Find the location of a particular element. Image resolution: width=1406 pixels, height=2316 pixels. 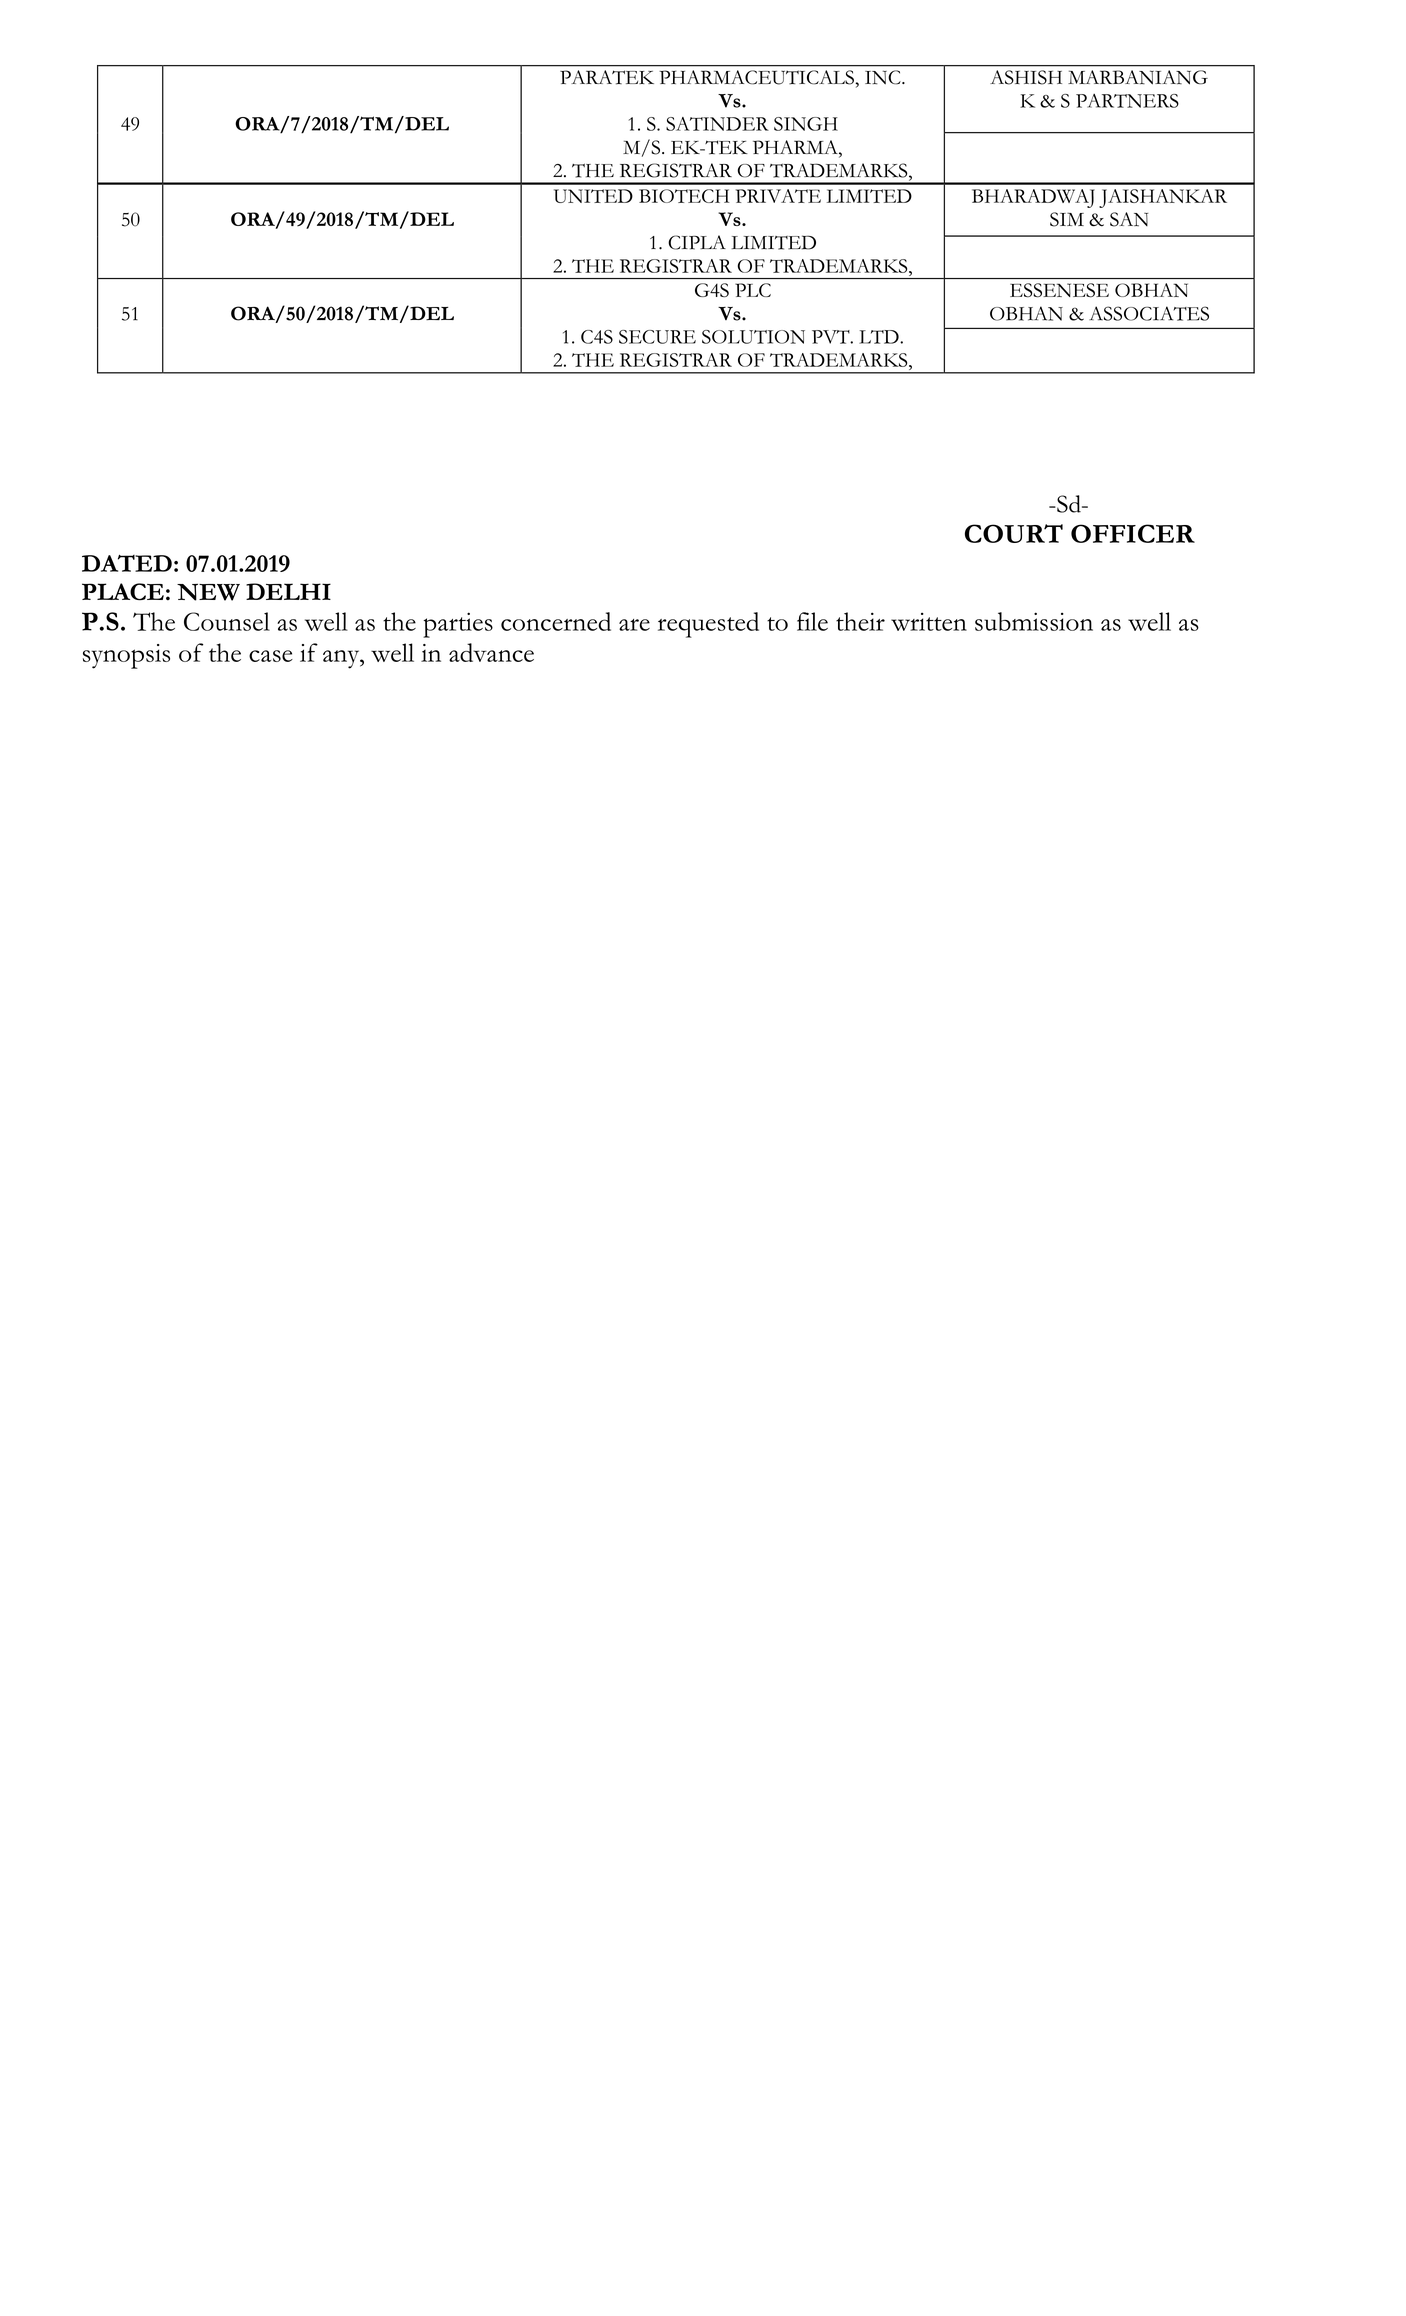

are is located at coordinates (634, 625).
